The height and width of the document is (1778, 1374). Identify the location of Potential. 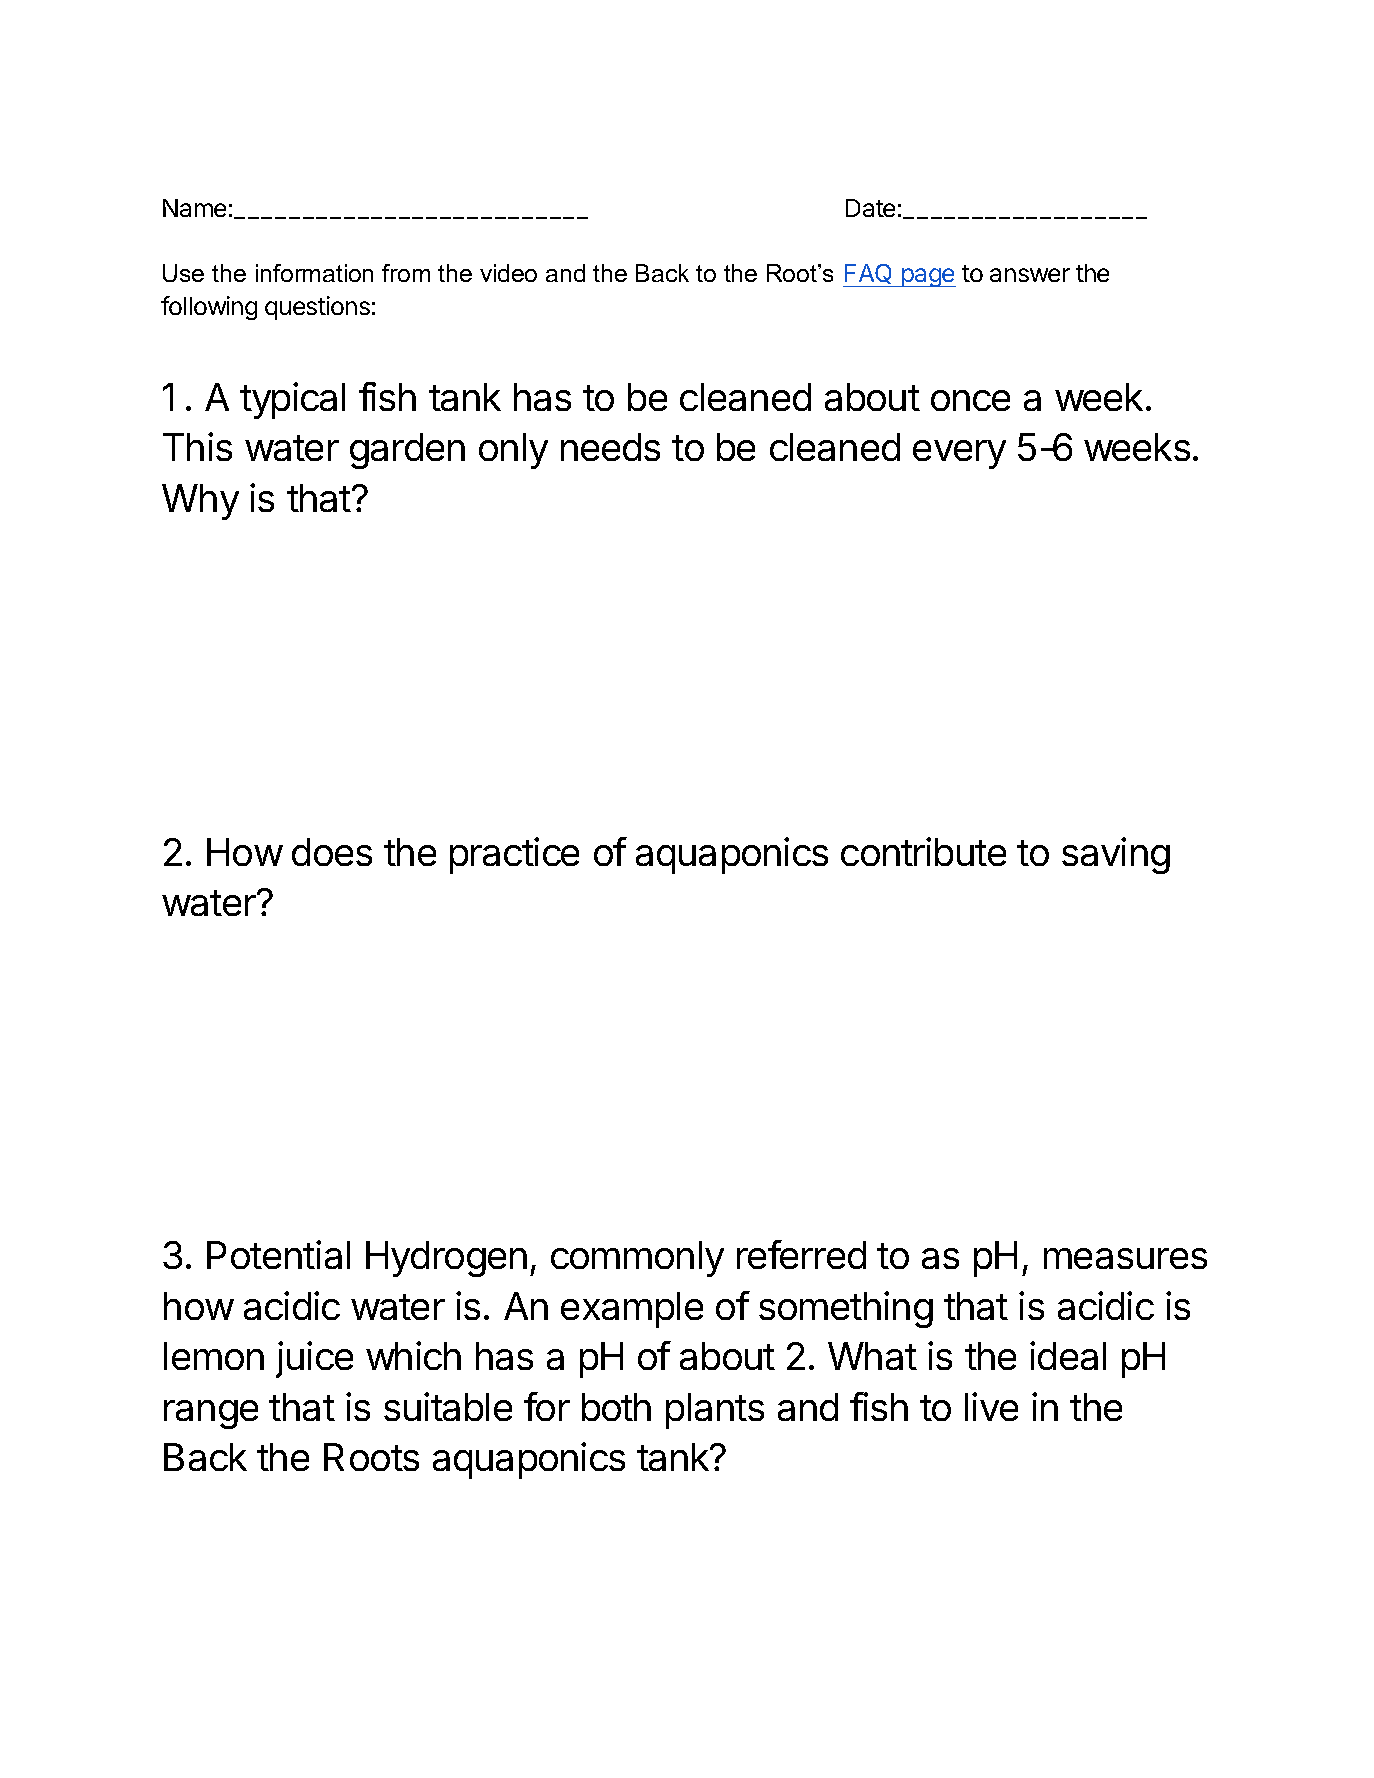
(278, 1254).
